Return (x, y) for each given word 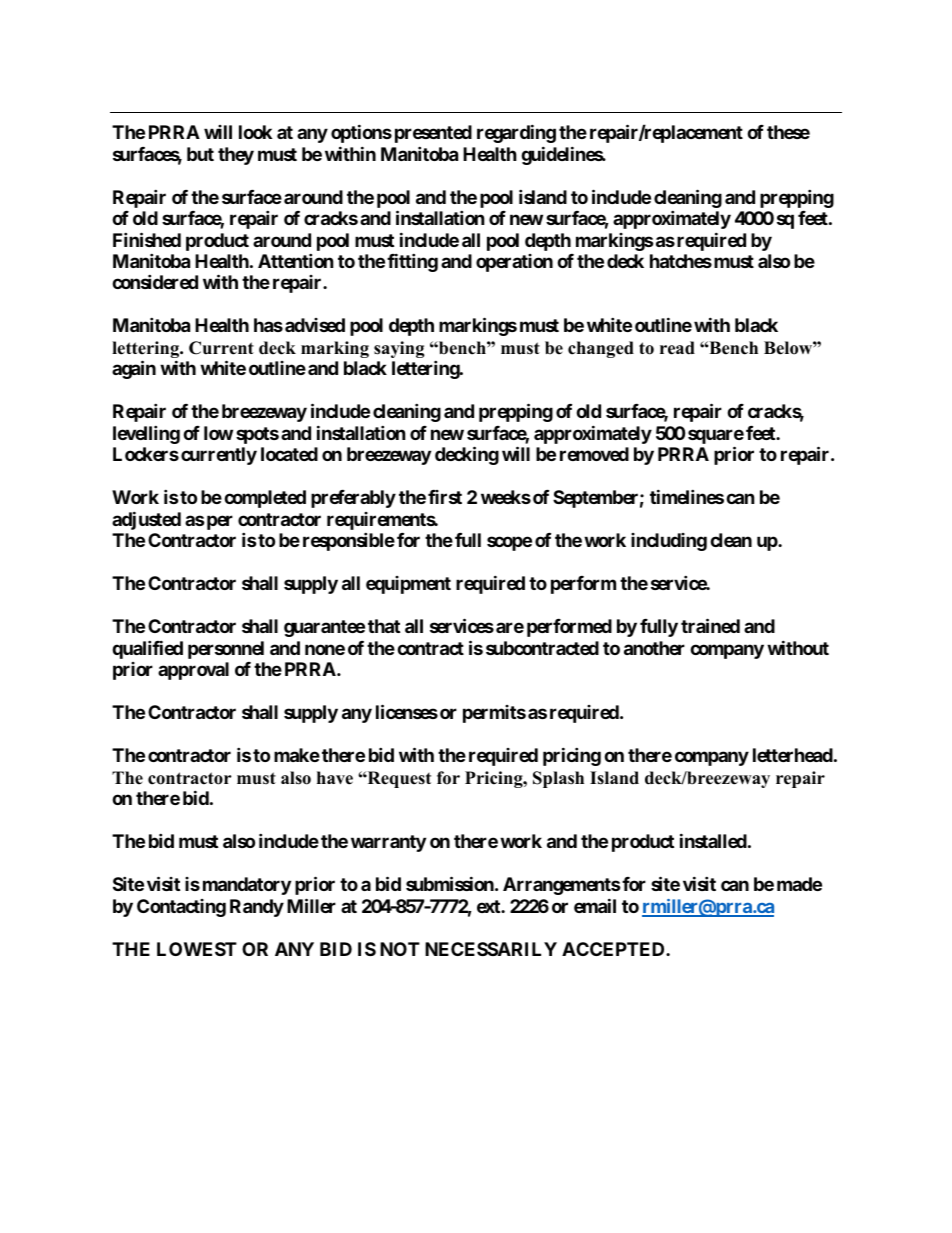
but (200, 154)
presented (433, 134)
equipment (408, 585)
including (669, 542)
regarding (516, 133)
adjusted (146, 520)
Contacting (181, 908)
